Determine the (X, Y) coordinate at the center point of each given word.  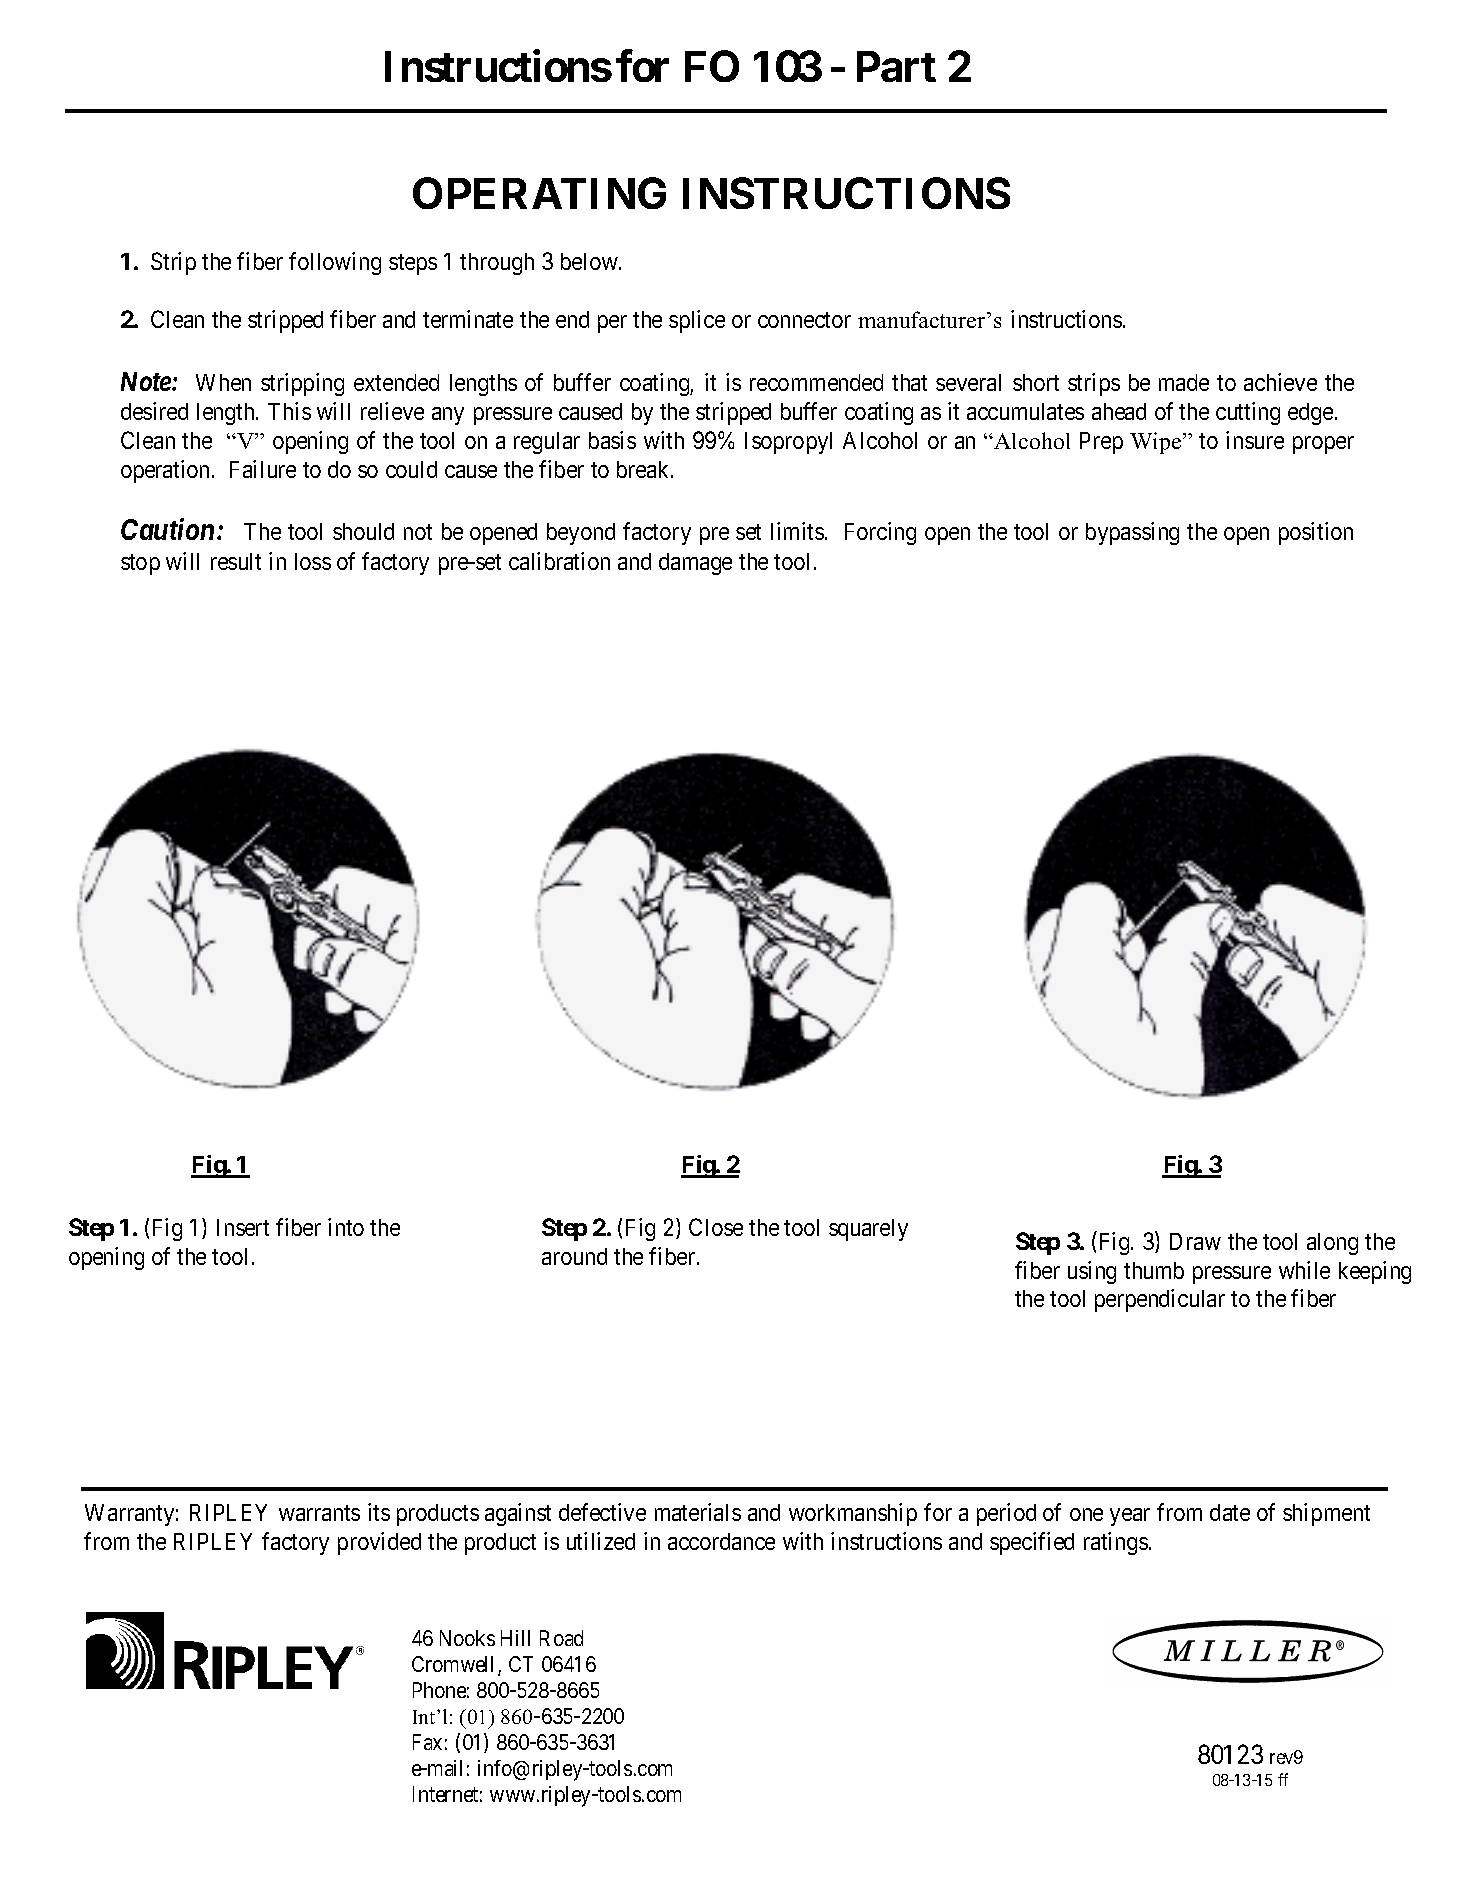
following (335, 263)
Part (896, 66)
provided (379, 1543)
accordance (721, 1541)
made (1184, 382)
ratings (1116, 1543)
